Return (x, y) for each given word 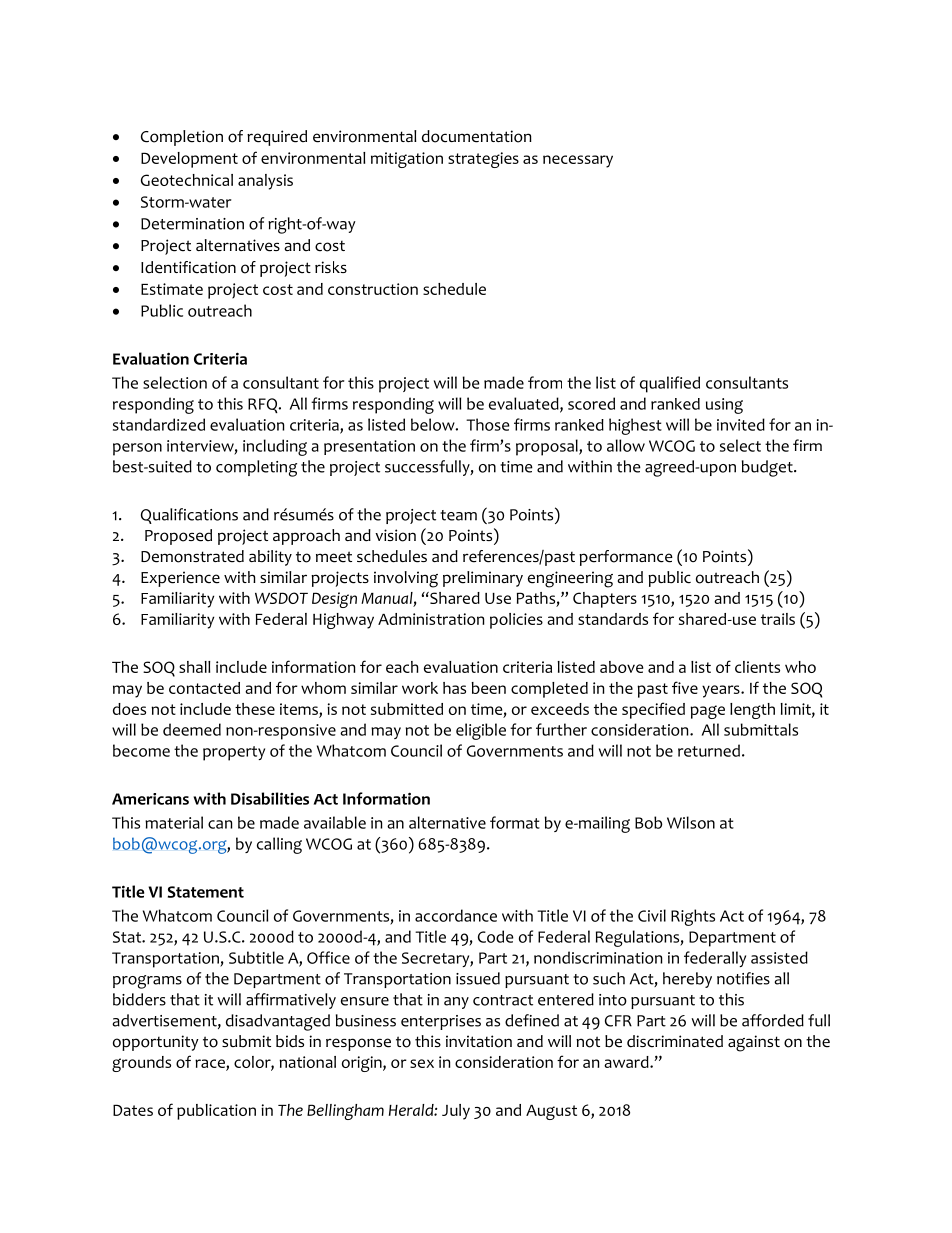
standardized (159, 424)
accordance (456, 915)
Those (488, 424)
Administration (431, 619)
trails (778, 619)
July (456, 1112)
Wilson (691, 822)
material (174, 822)
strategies (483, 160)
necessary (578, 161)
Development (189, 160)
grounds (141, 1064)
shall (194, 667)
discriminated (675, 1041)
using (724, 406)
